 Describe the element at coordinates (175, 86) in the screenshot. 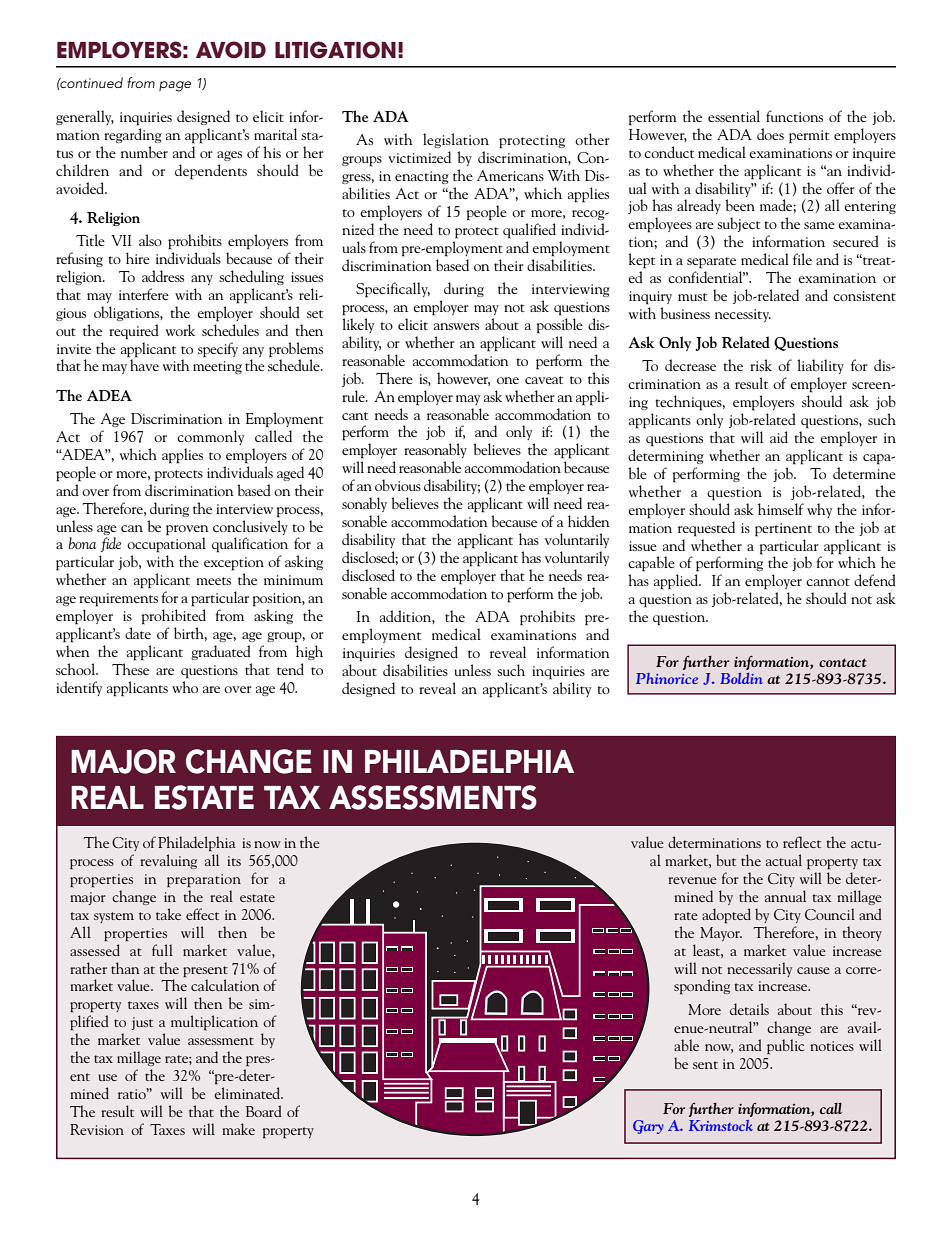

I see `page` at that location.
